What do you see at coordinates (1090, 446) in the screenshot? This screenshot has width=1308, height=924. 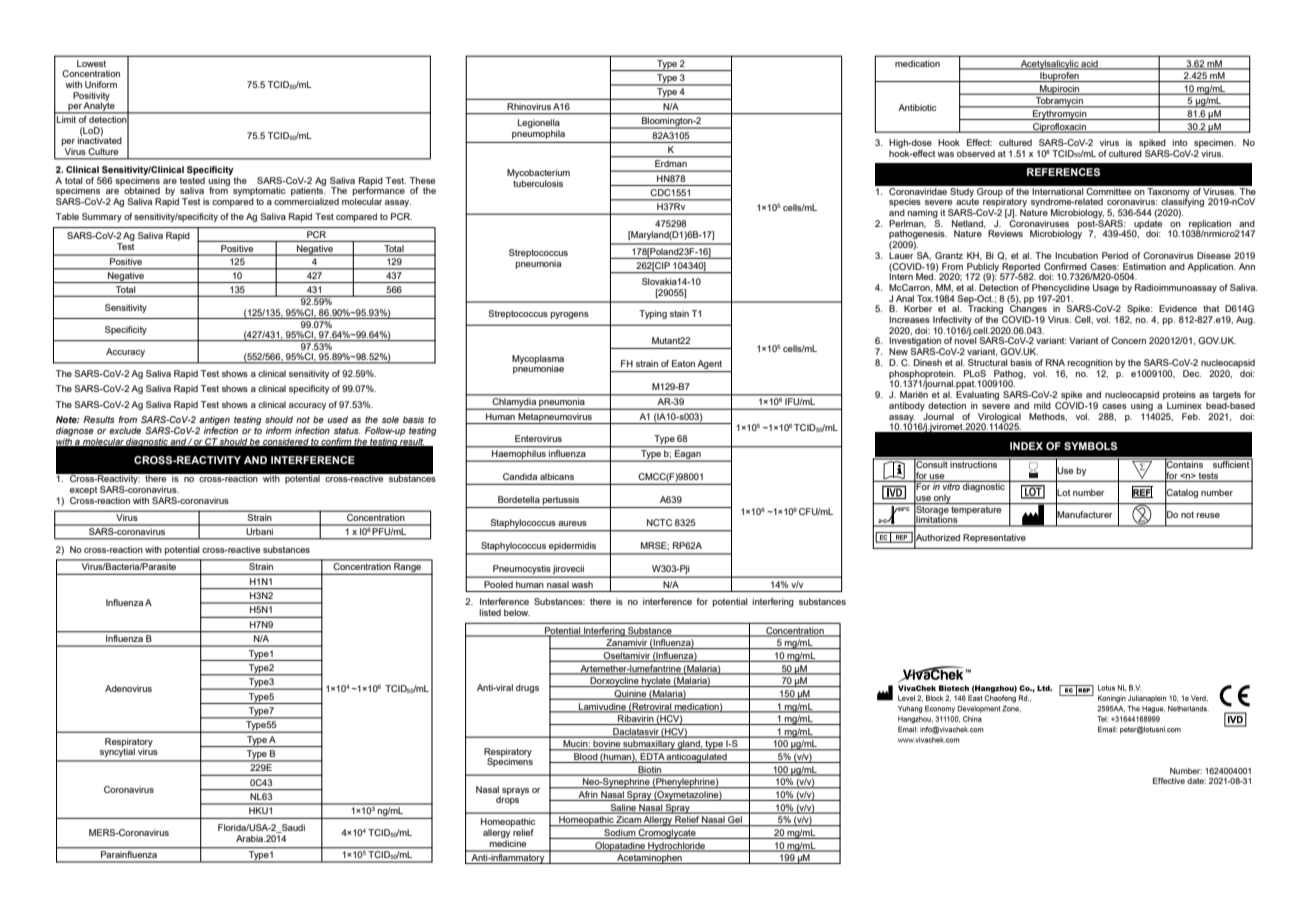 I see `SYMBOLS` at bounding box center [1090, 446].
